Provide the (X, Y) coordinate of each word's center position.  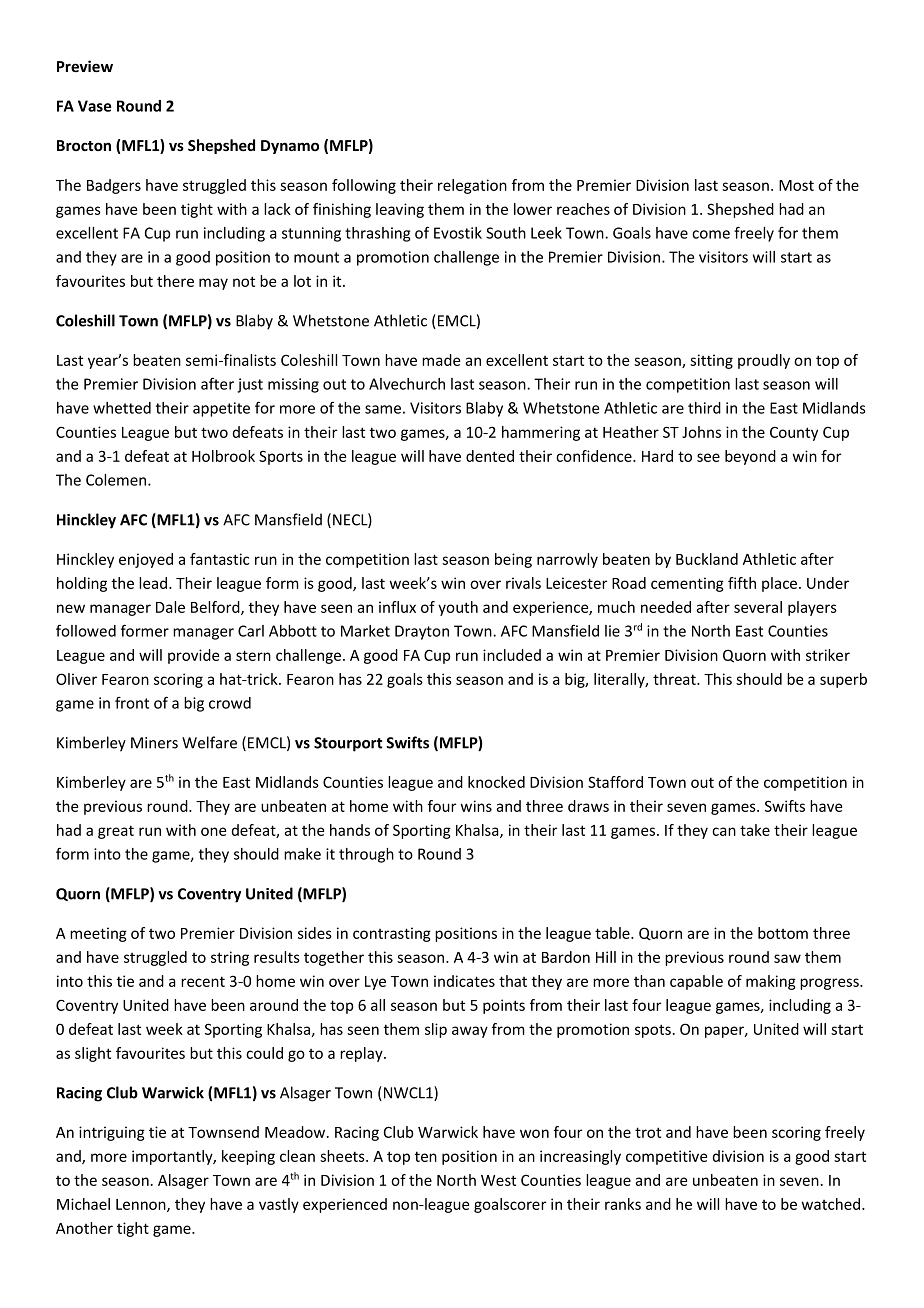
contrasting (392, 934)
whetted (122, 408)
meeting (98, 934)
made (441, 360)
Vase (94, 106)
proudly (764, 361)
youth (458, 608)
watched (832, 1204)
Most (796, 185)
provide (193, 656)
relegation (472, 186)
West (498, 1180)
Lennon (142, 1205)
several (758, 607)
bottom (783, 933)
